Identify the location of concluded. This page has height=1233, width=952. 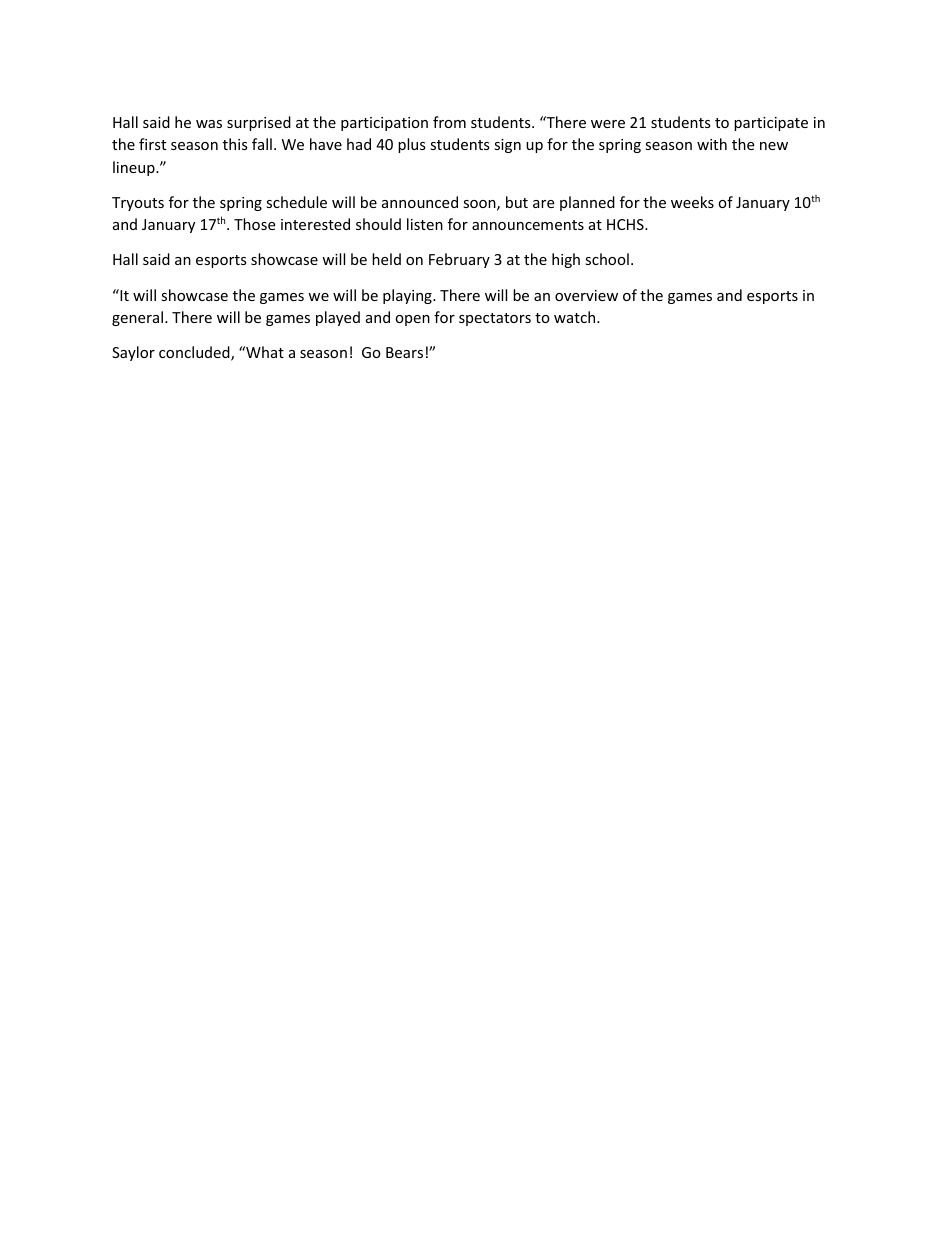
(195, 353).
